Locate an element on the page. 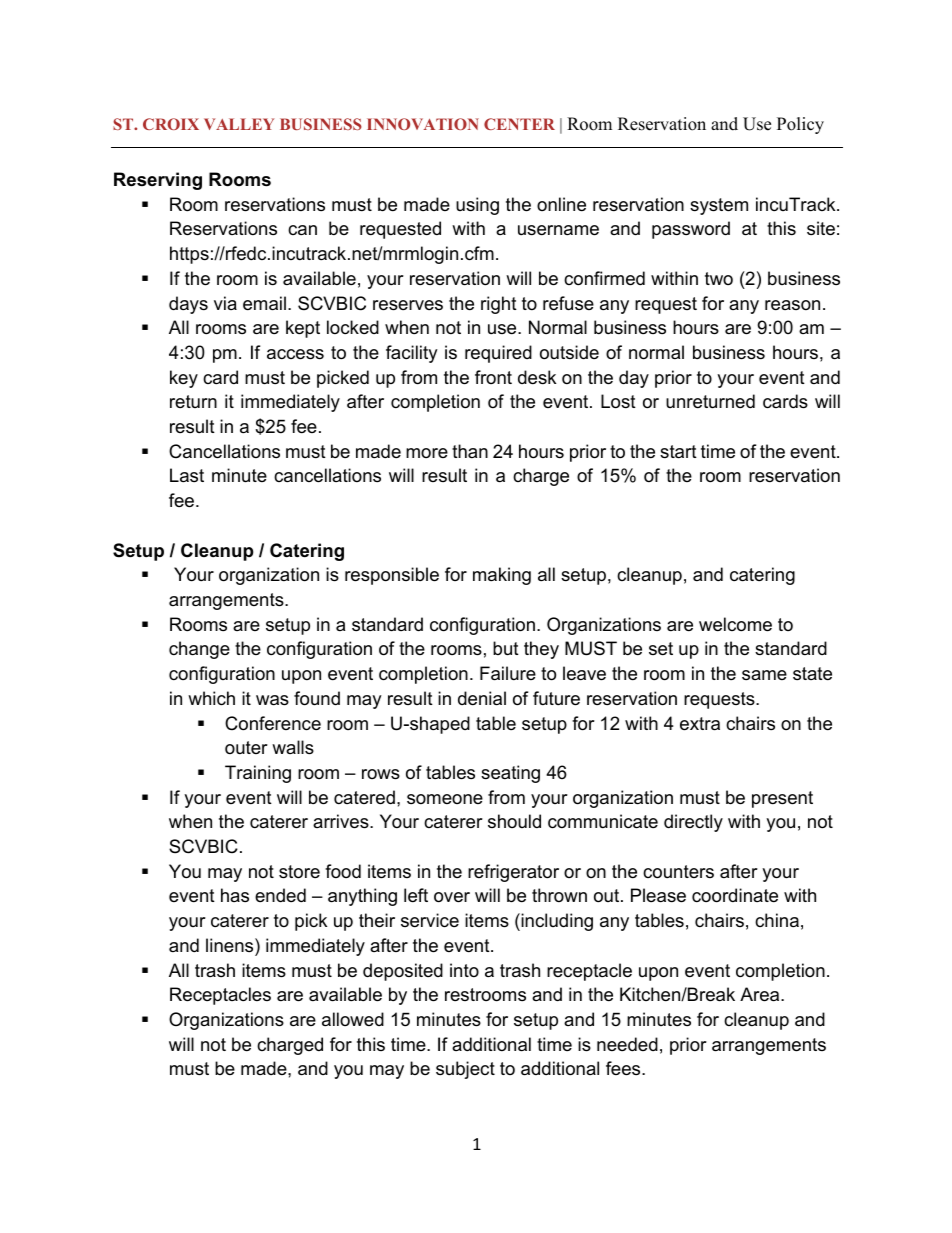 This document has width=952, height=1233. making is located at coordinates (502, 576).
